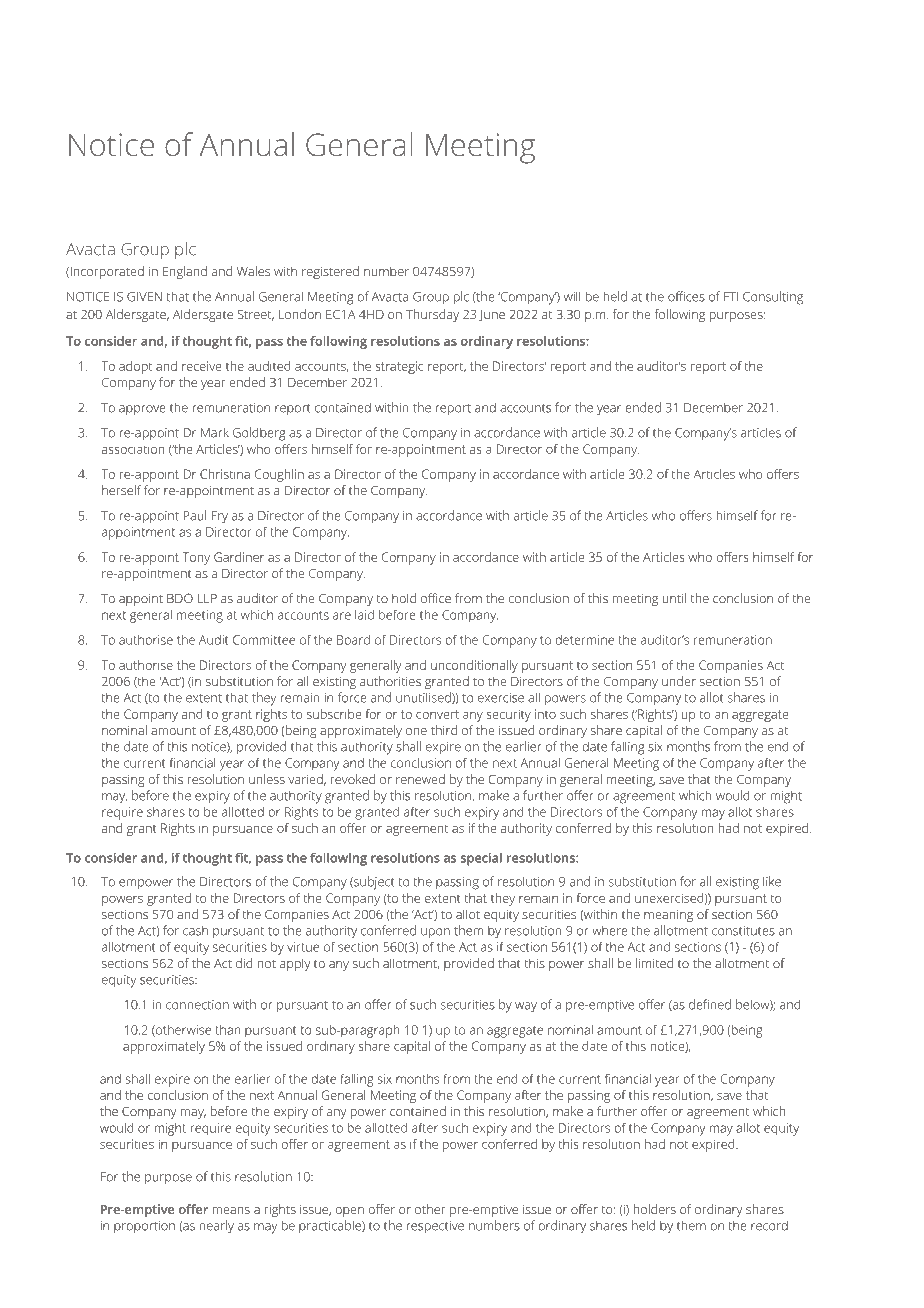 This screenshot has height=1308, width=924. Describe the element at coordinates (432, 315) in the screenshot. I see `Thursday` at that location.
